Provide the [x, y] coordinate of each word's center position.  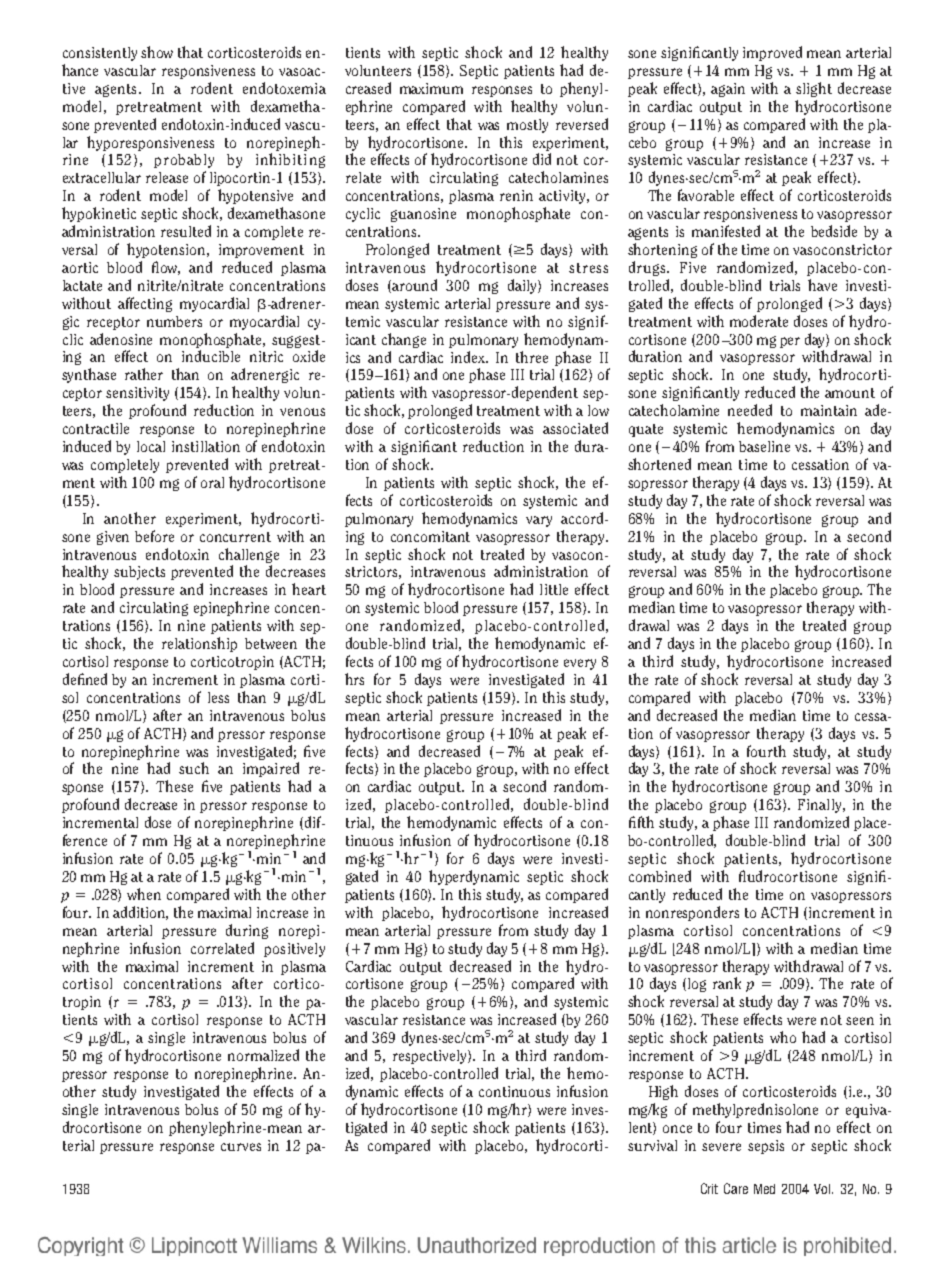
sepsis [766, 1147]
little [554, 589]
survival [652, 1145]
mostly [527, 126]
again [728, 90]
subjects [139, 573]
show [157, 52]
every [580, 664]
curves [241, 1147]
